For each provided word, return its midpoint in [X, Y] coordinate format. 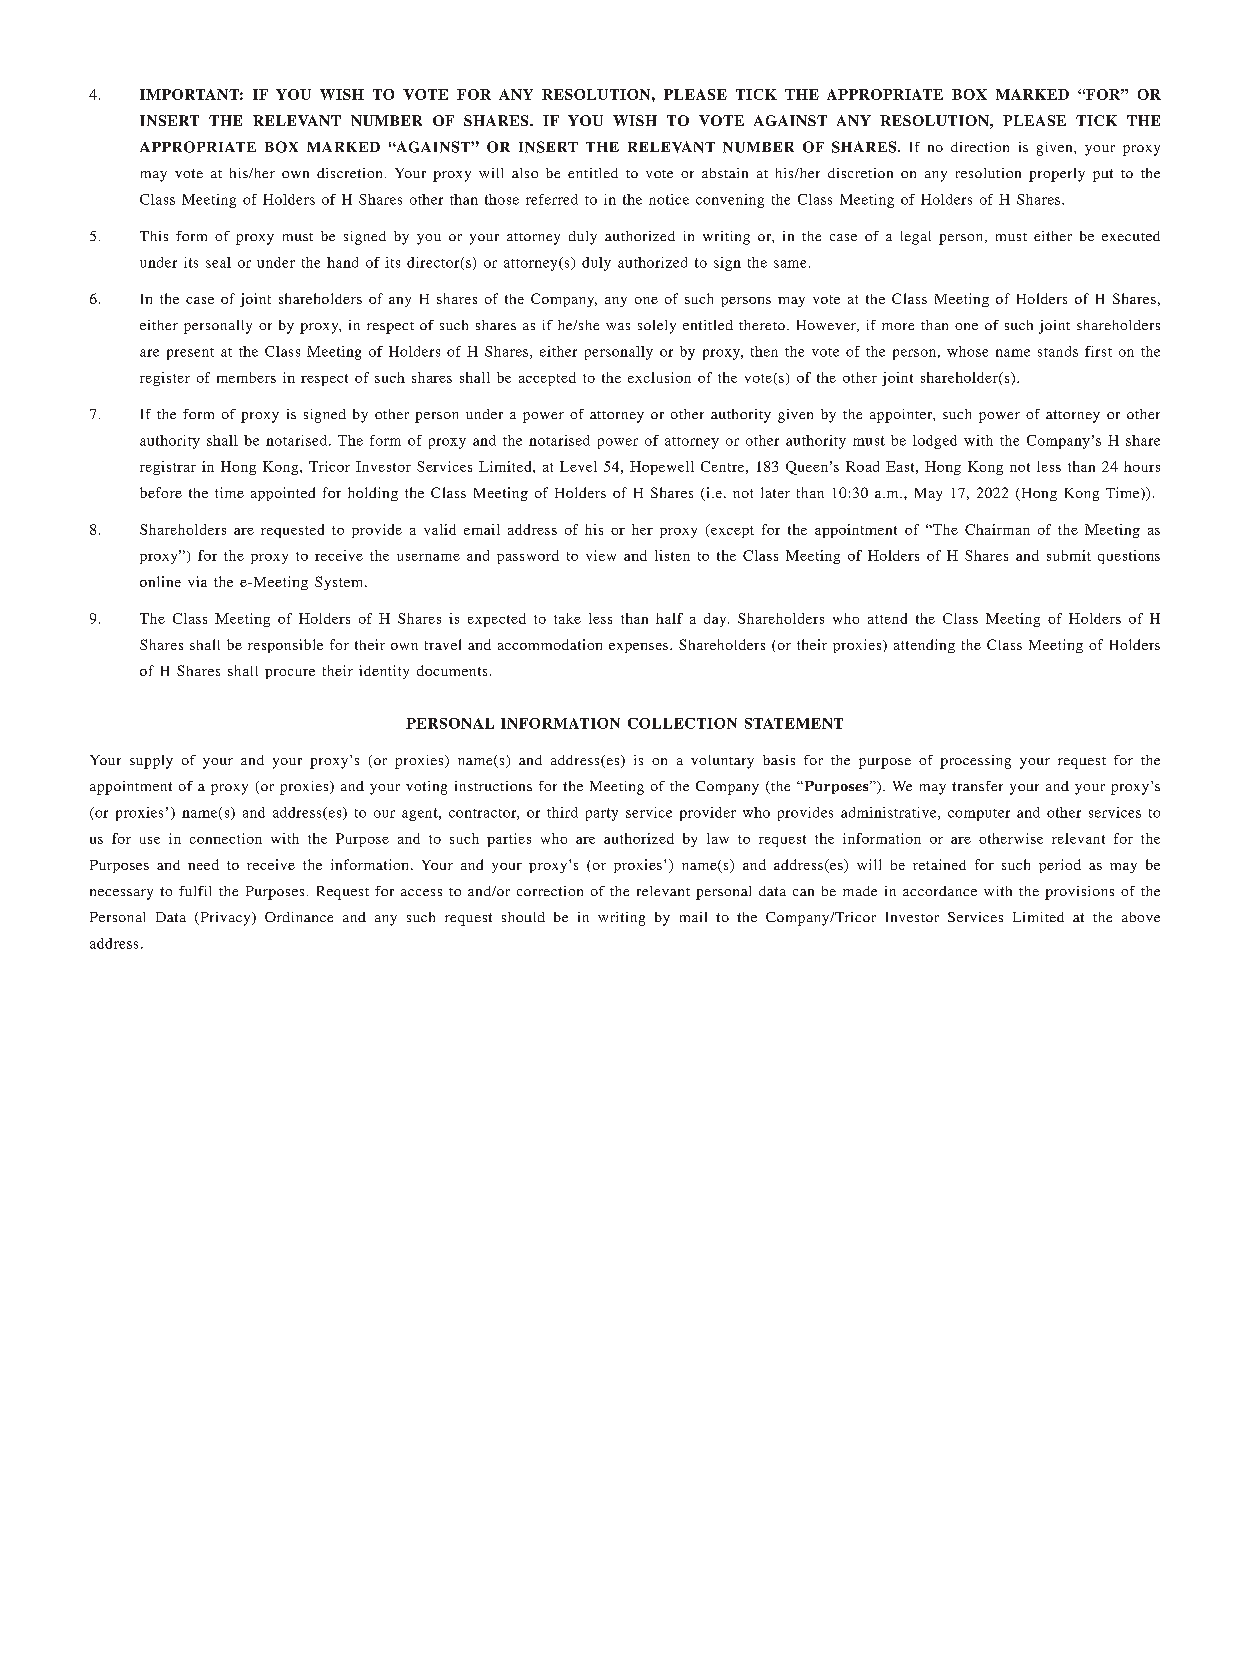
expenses [640, 648]
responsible [285, 646]
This [154, 236]
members [246, 377]
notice [669, 199]
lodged [935, 442]
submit [1069, 555]
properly [1057, 175]
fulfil [195, 891]
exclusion [659, 377]
